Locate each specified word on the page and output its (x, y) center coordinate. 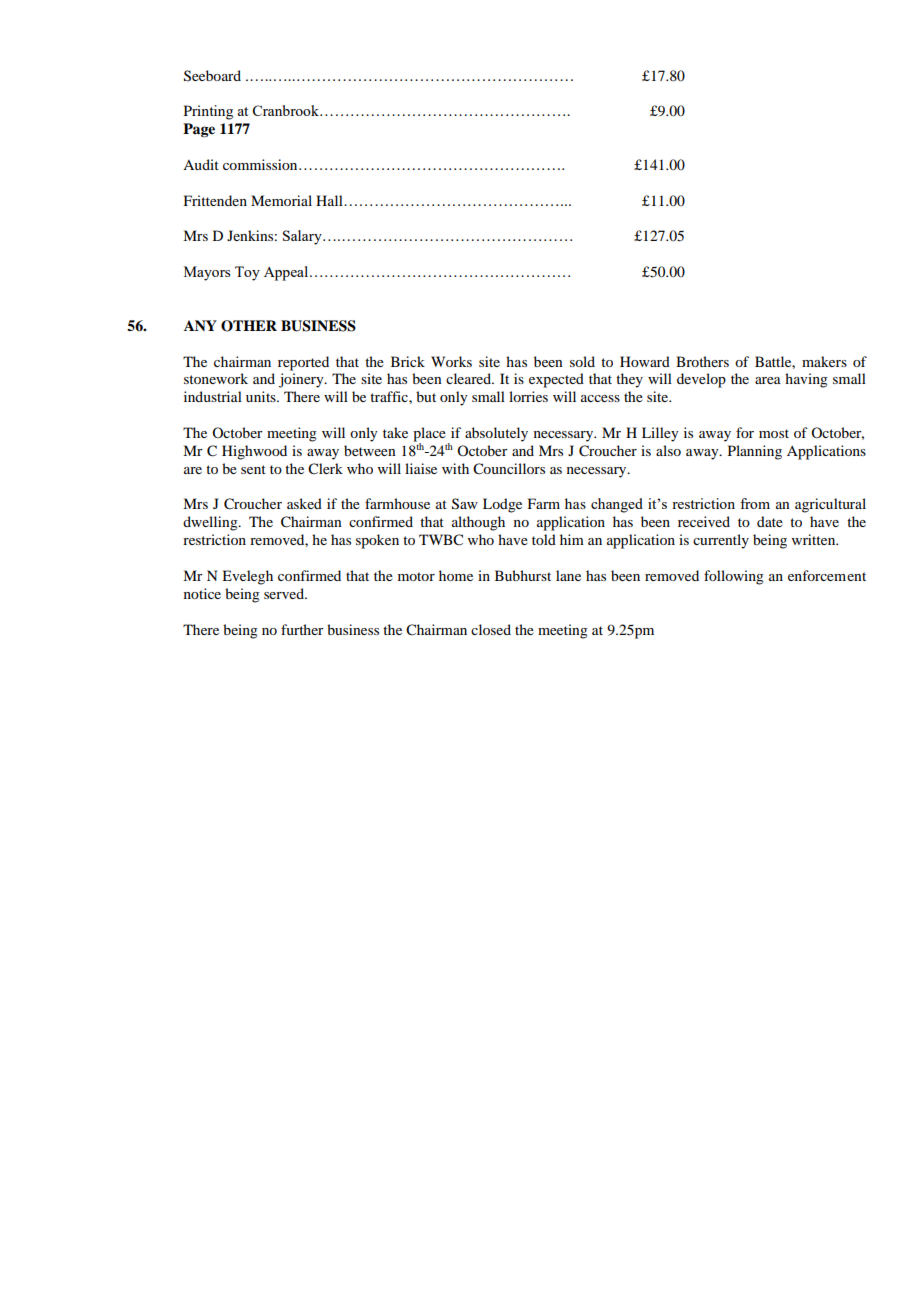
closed (491, 629)
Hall (330, 200)
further (302, 629)
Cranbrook (287, 110)
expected (556, 380)
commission (261, 164)
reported (303, 363)
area (768, 380)
